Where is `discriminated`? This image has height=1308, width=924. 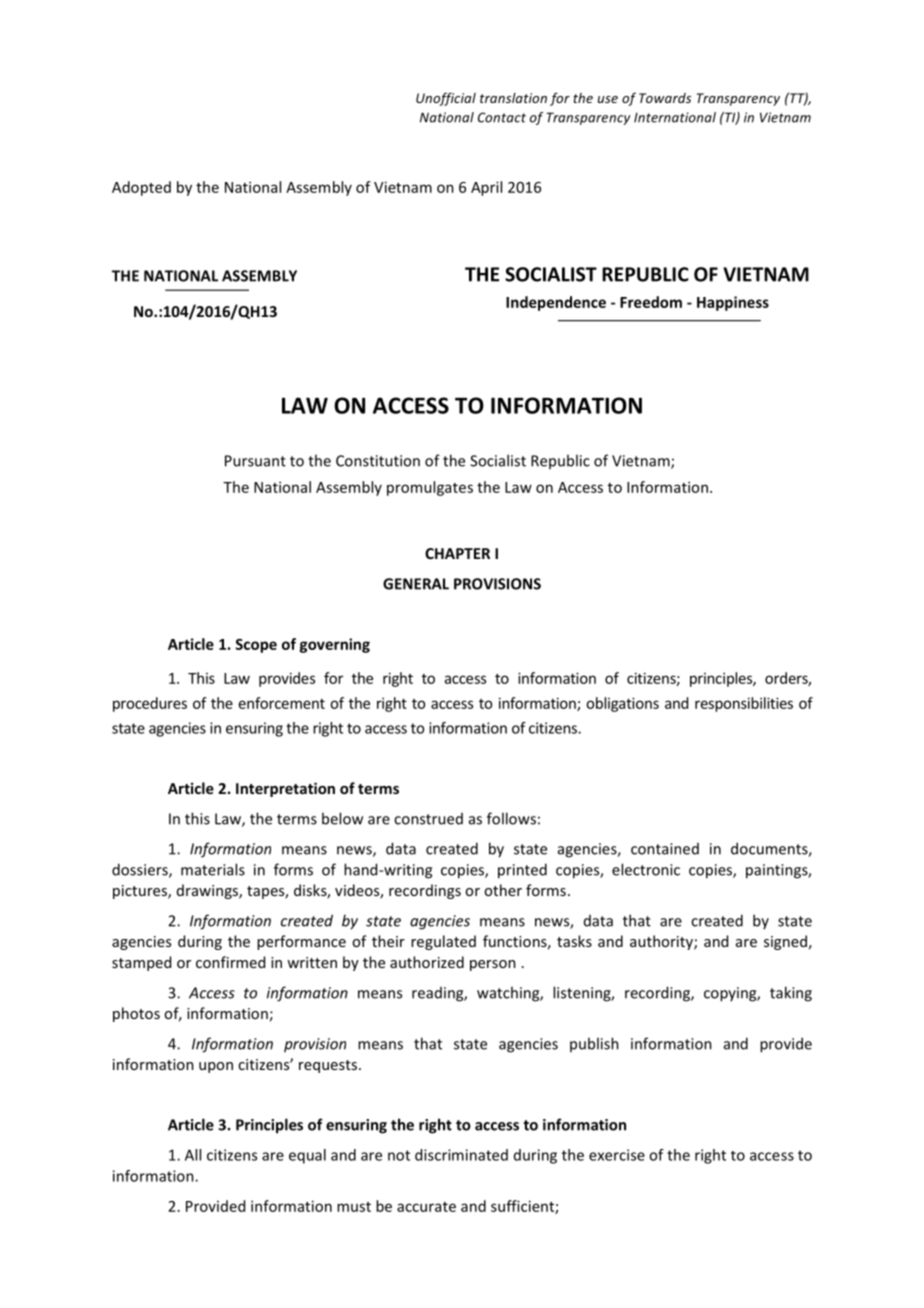 discriminated is located at coordinates (461, 1155).
